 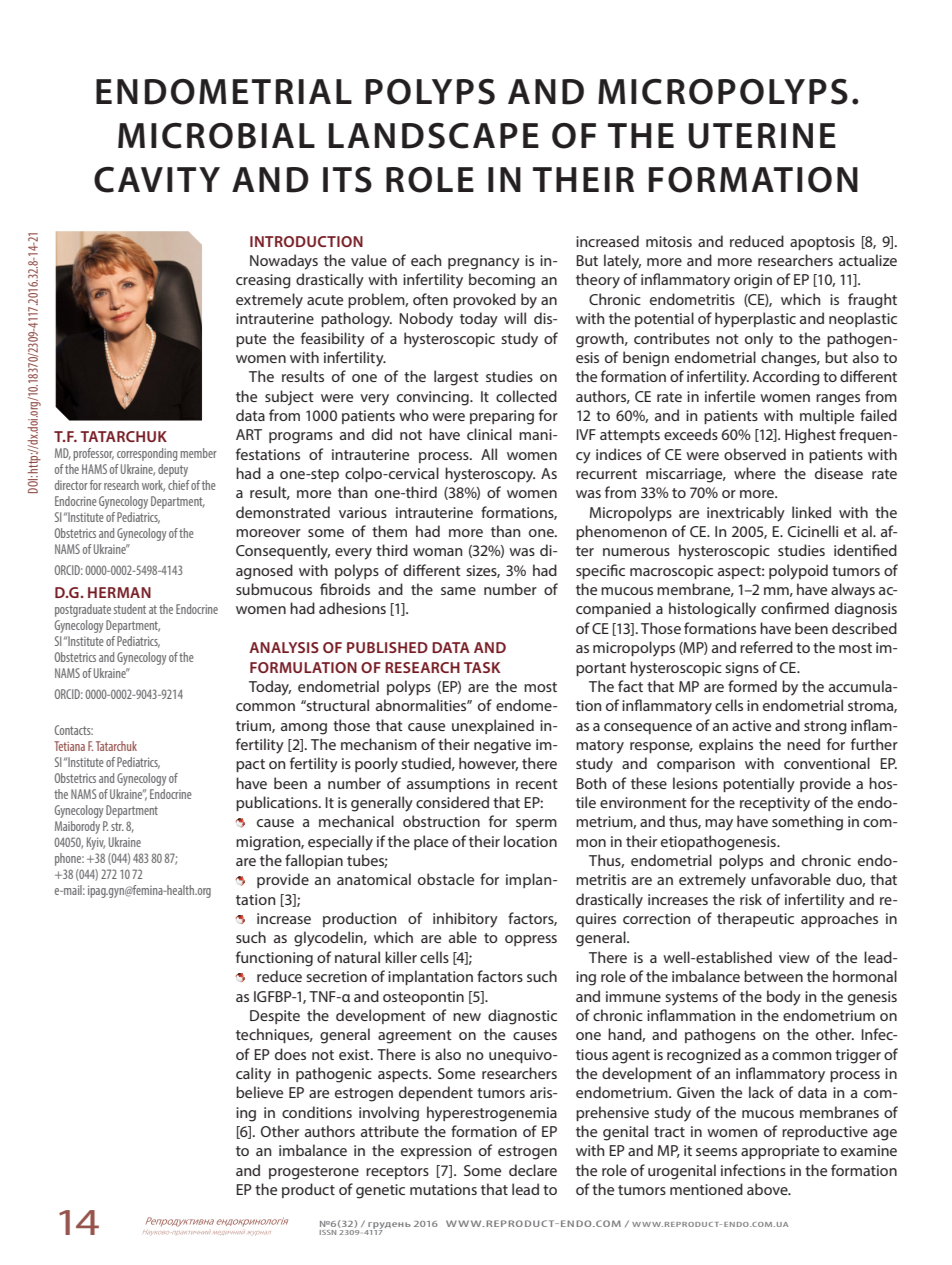 I want to click on obstacle, so click(x=446, y=879).
